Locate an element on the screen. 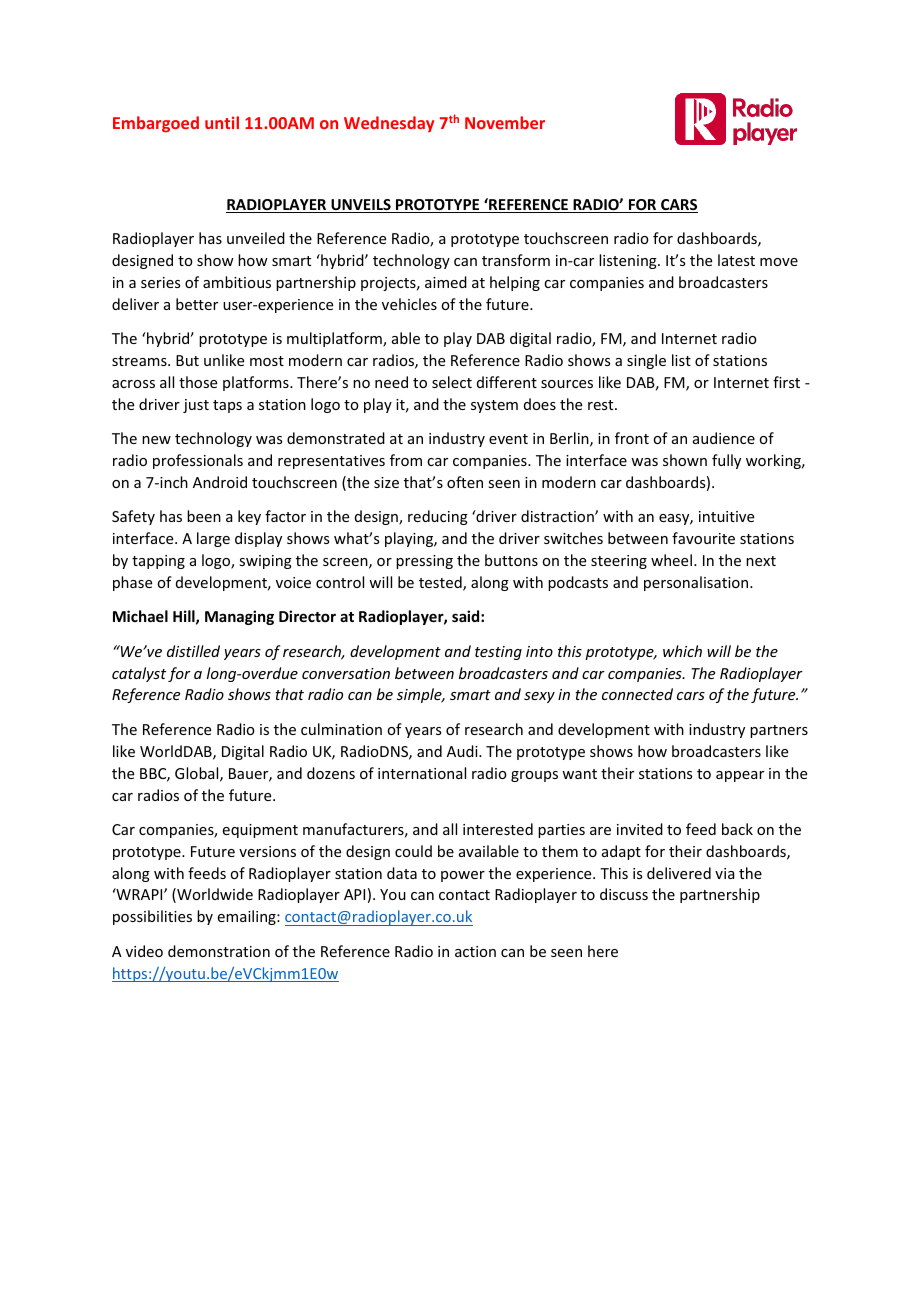  via is located at coordinates (725, 873).
